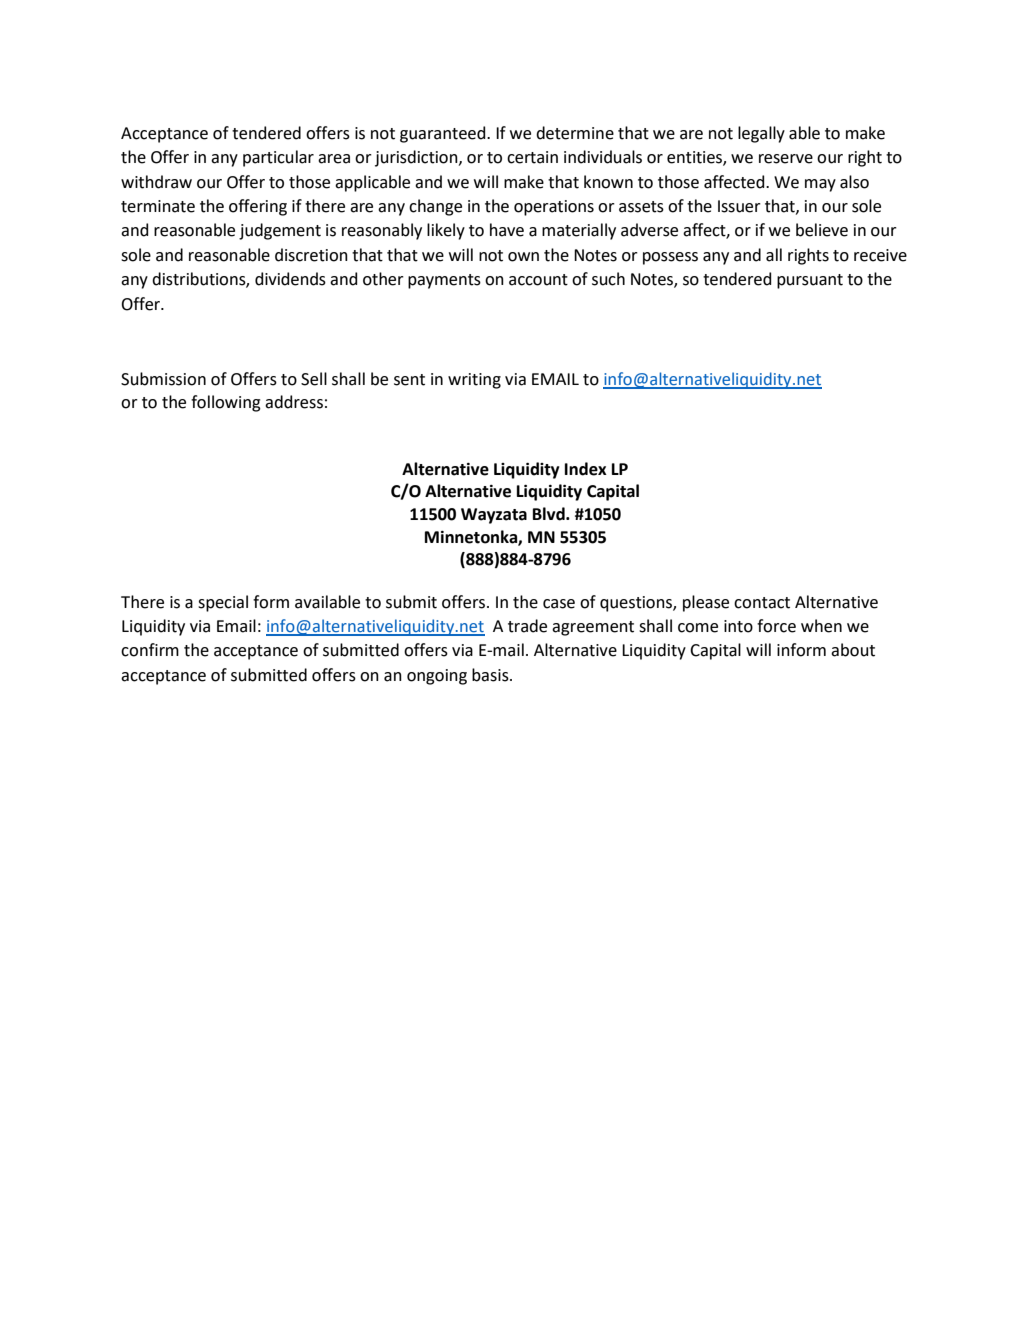 The height and width of the document is (1334, 1031). Describe the element at coordinates (586, 469) in the document. I see `Index` at that location.
